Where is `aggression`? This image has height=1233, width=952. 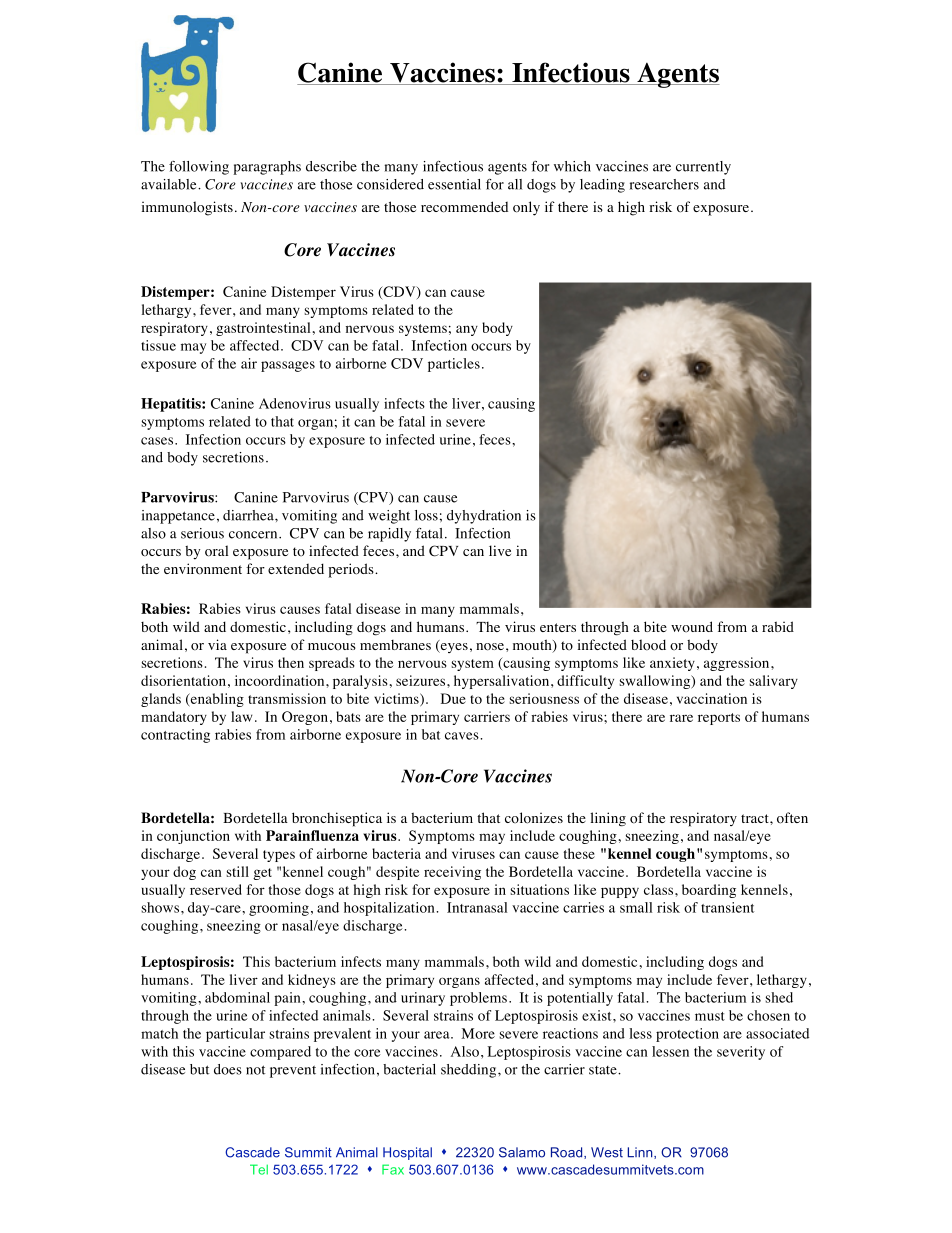
aggression is located at coordinates (738, 664).
